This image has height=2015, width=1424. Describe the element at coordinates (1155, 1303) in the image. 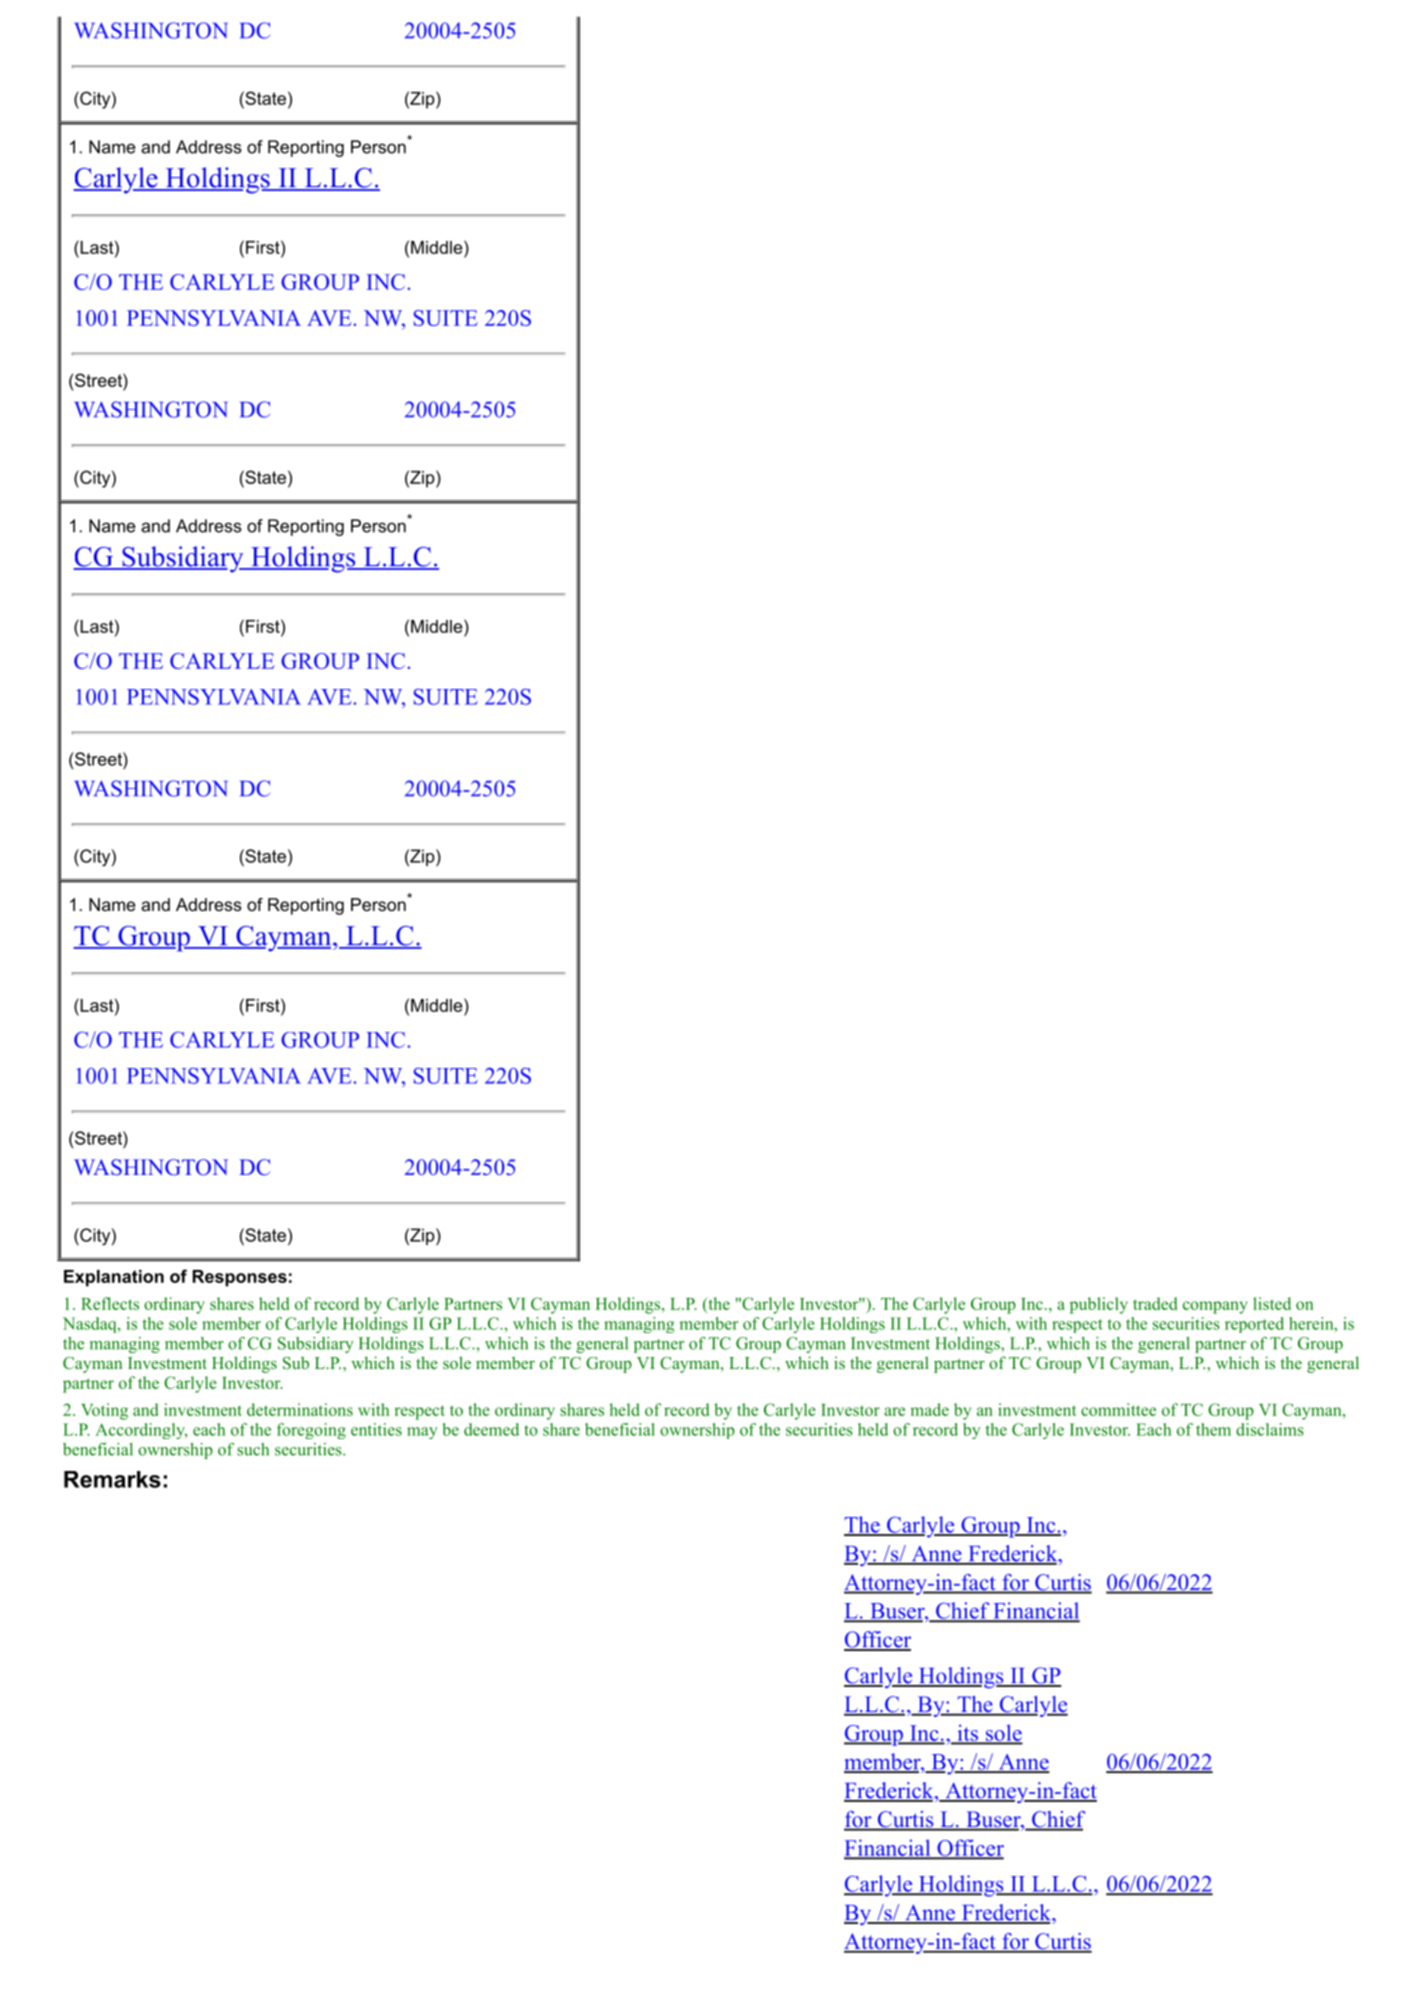

I see `traded` at that location.
